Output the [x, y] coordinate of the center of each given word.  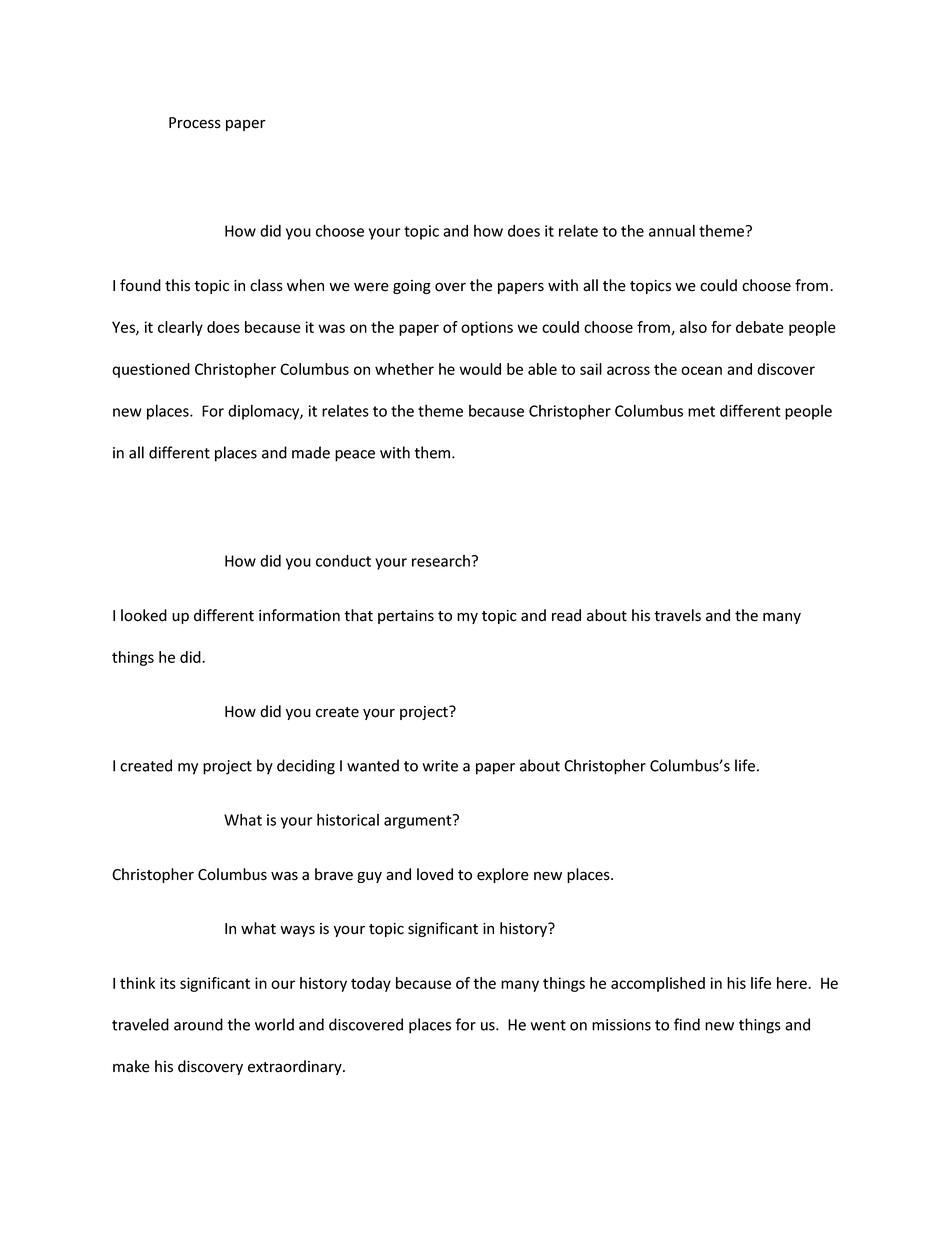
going [412, 287]
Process [195, 123]
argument [419, 821]
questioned [151, 370]
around [198, 1024]
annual [672, 230]
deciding [306, 767]
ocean [701, 370]
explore [503, 875]
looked [144, 615]
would [480, 369]
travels [677, 615]
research [441, 561]
